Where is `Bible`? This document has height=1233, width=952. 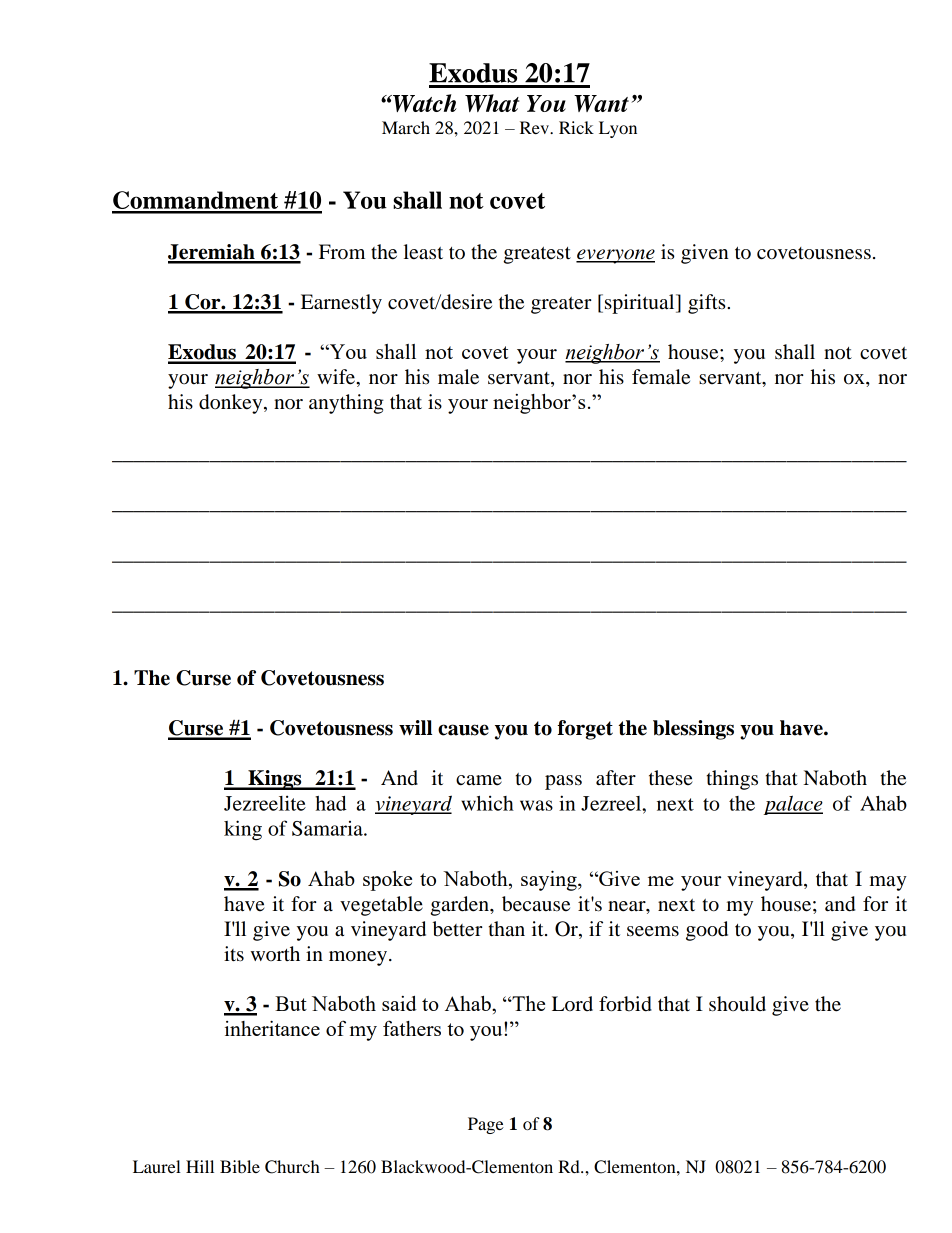
Bible is located at coordinates (240, 1166).
